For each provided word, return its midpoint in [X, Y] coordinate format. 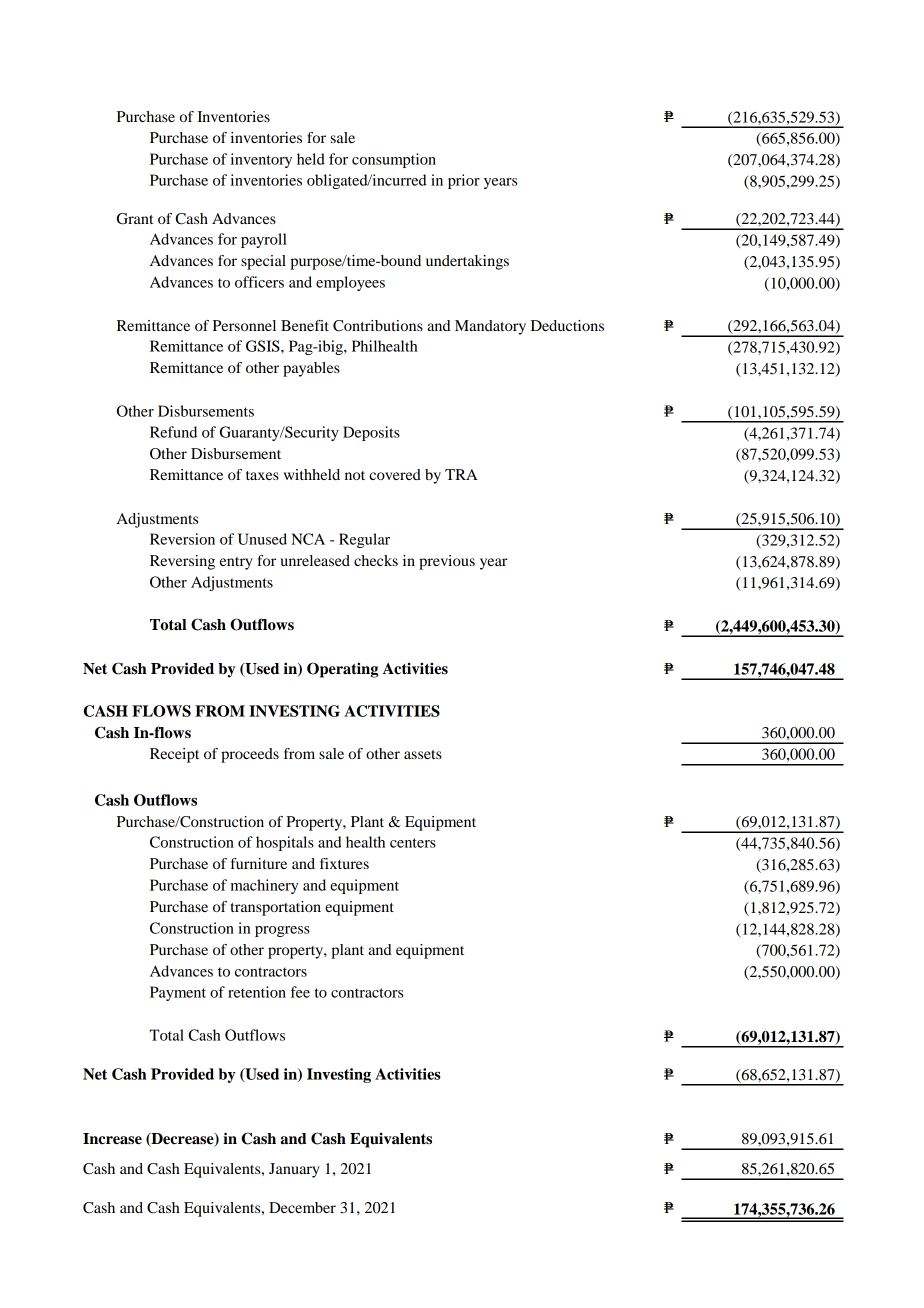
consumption [394, 160]
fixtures [344, 863]
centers [413, 843]
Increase [112, 1139]
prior [464, 181]
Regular [364, 540]
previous [447, 562]
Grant [135, 219]
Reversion [182, 539]
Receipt [174, 755]
